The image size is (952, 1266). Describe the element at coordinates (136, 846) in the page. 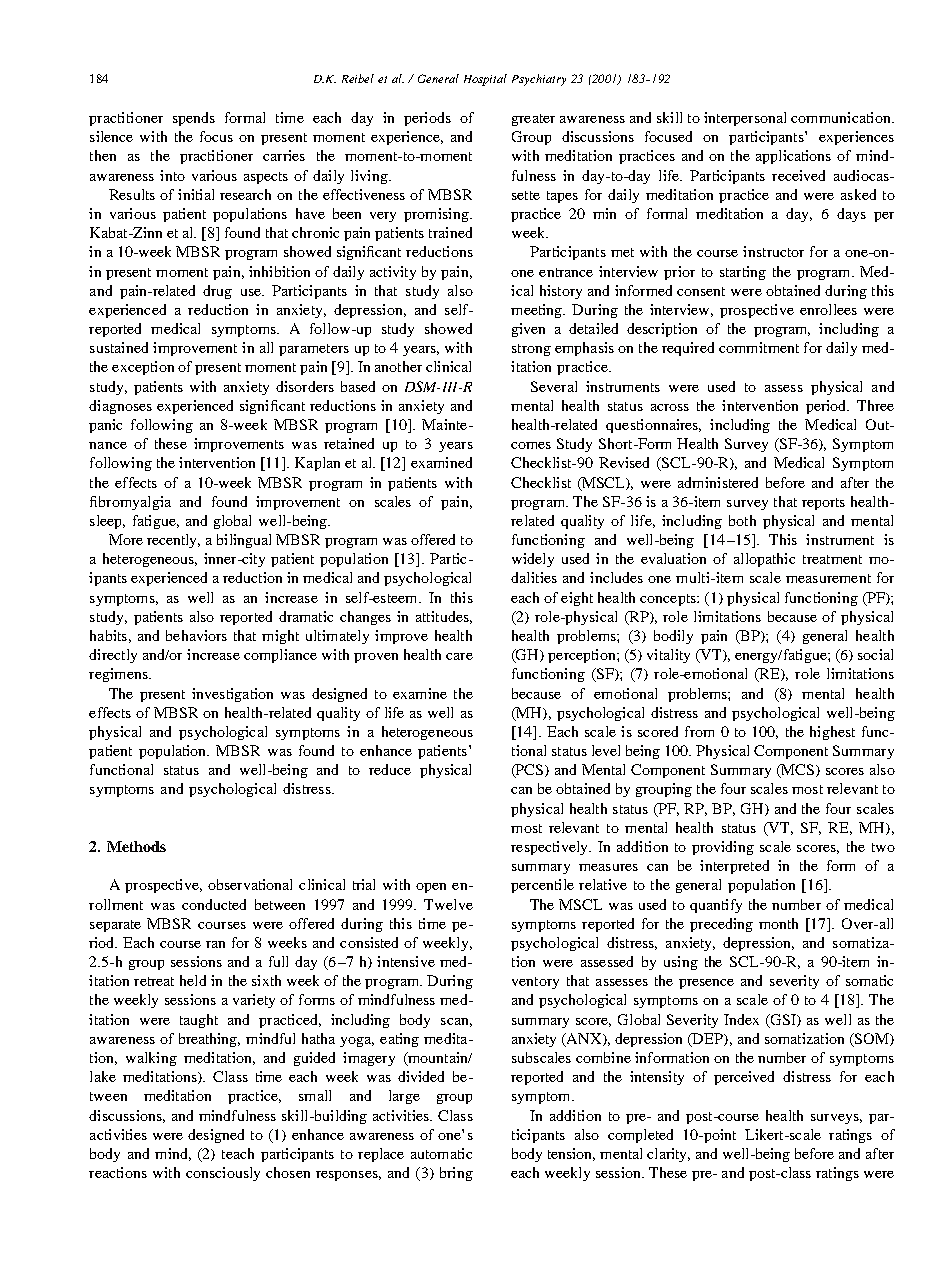

I see `Methods` at that location.
